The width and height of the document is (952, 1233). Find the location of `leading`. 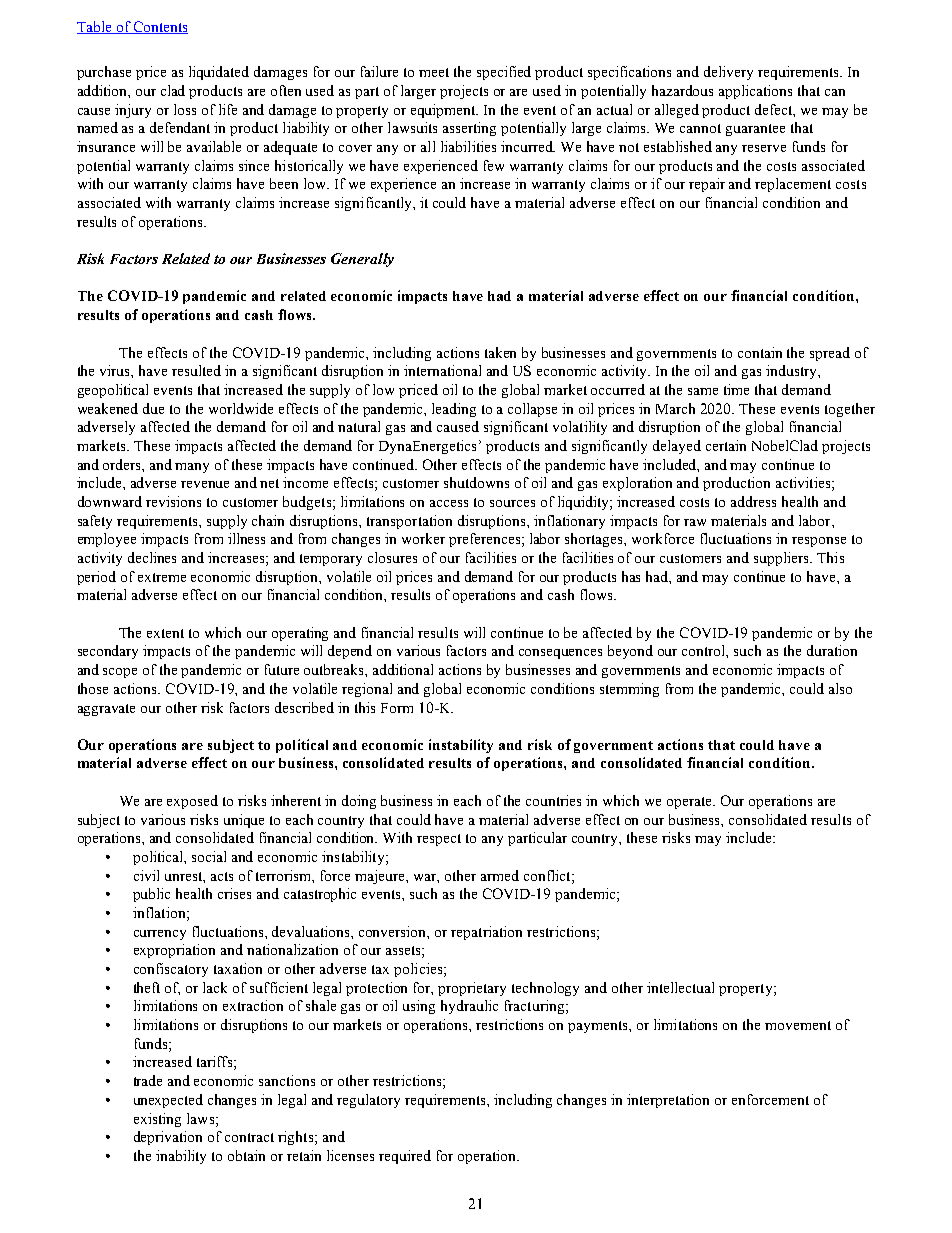

leading is located at coordinates (454, 410).
